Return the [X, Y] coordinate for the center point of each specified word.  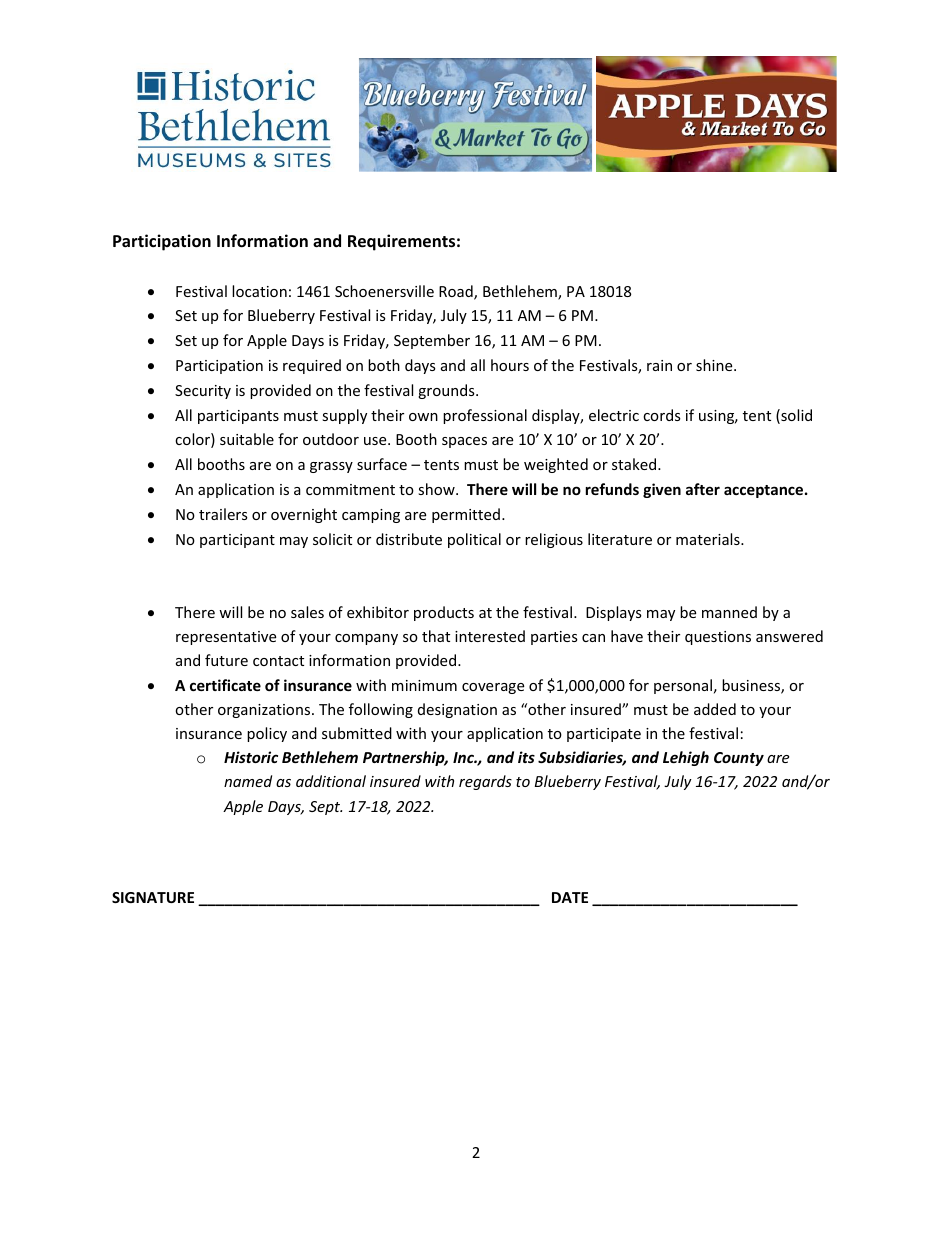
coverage [493, 688]
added [715, 709]
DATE [570, 897]
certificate [225, 685]
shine [715, 365]
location [259, 291]
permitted [466, 515]
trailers [223, 514]
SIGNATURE [153, 897]
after [703, 489]
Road [457, 292]
